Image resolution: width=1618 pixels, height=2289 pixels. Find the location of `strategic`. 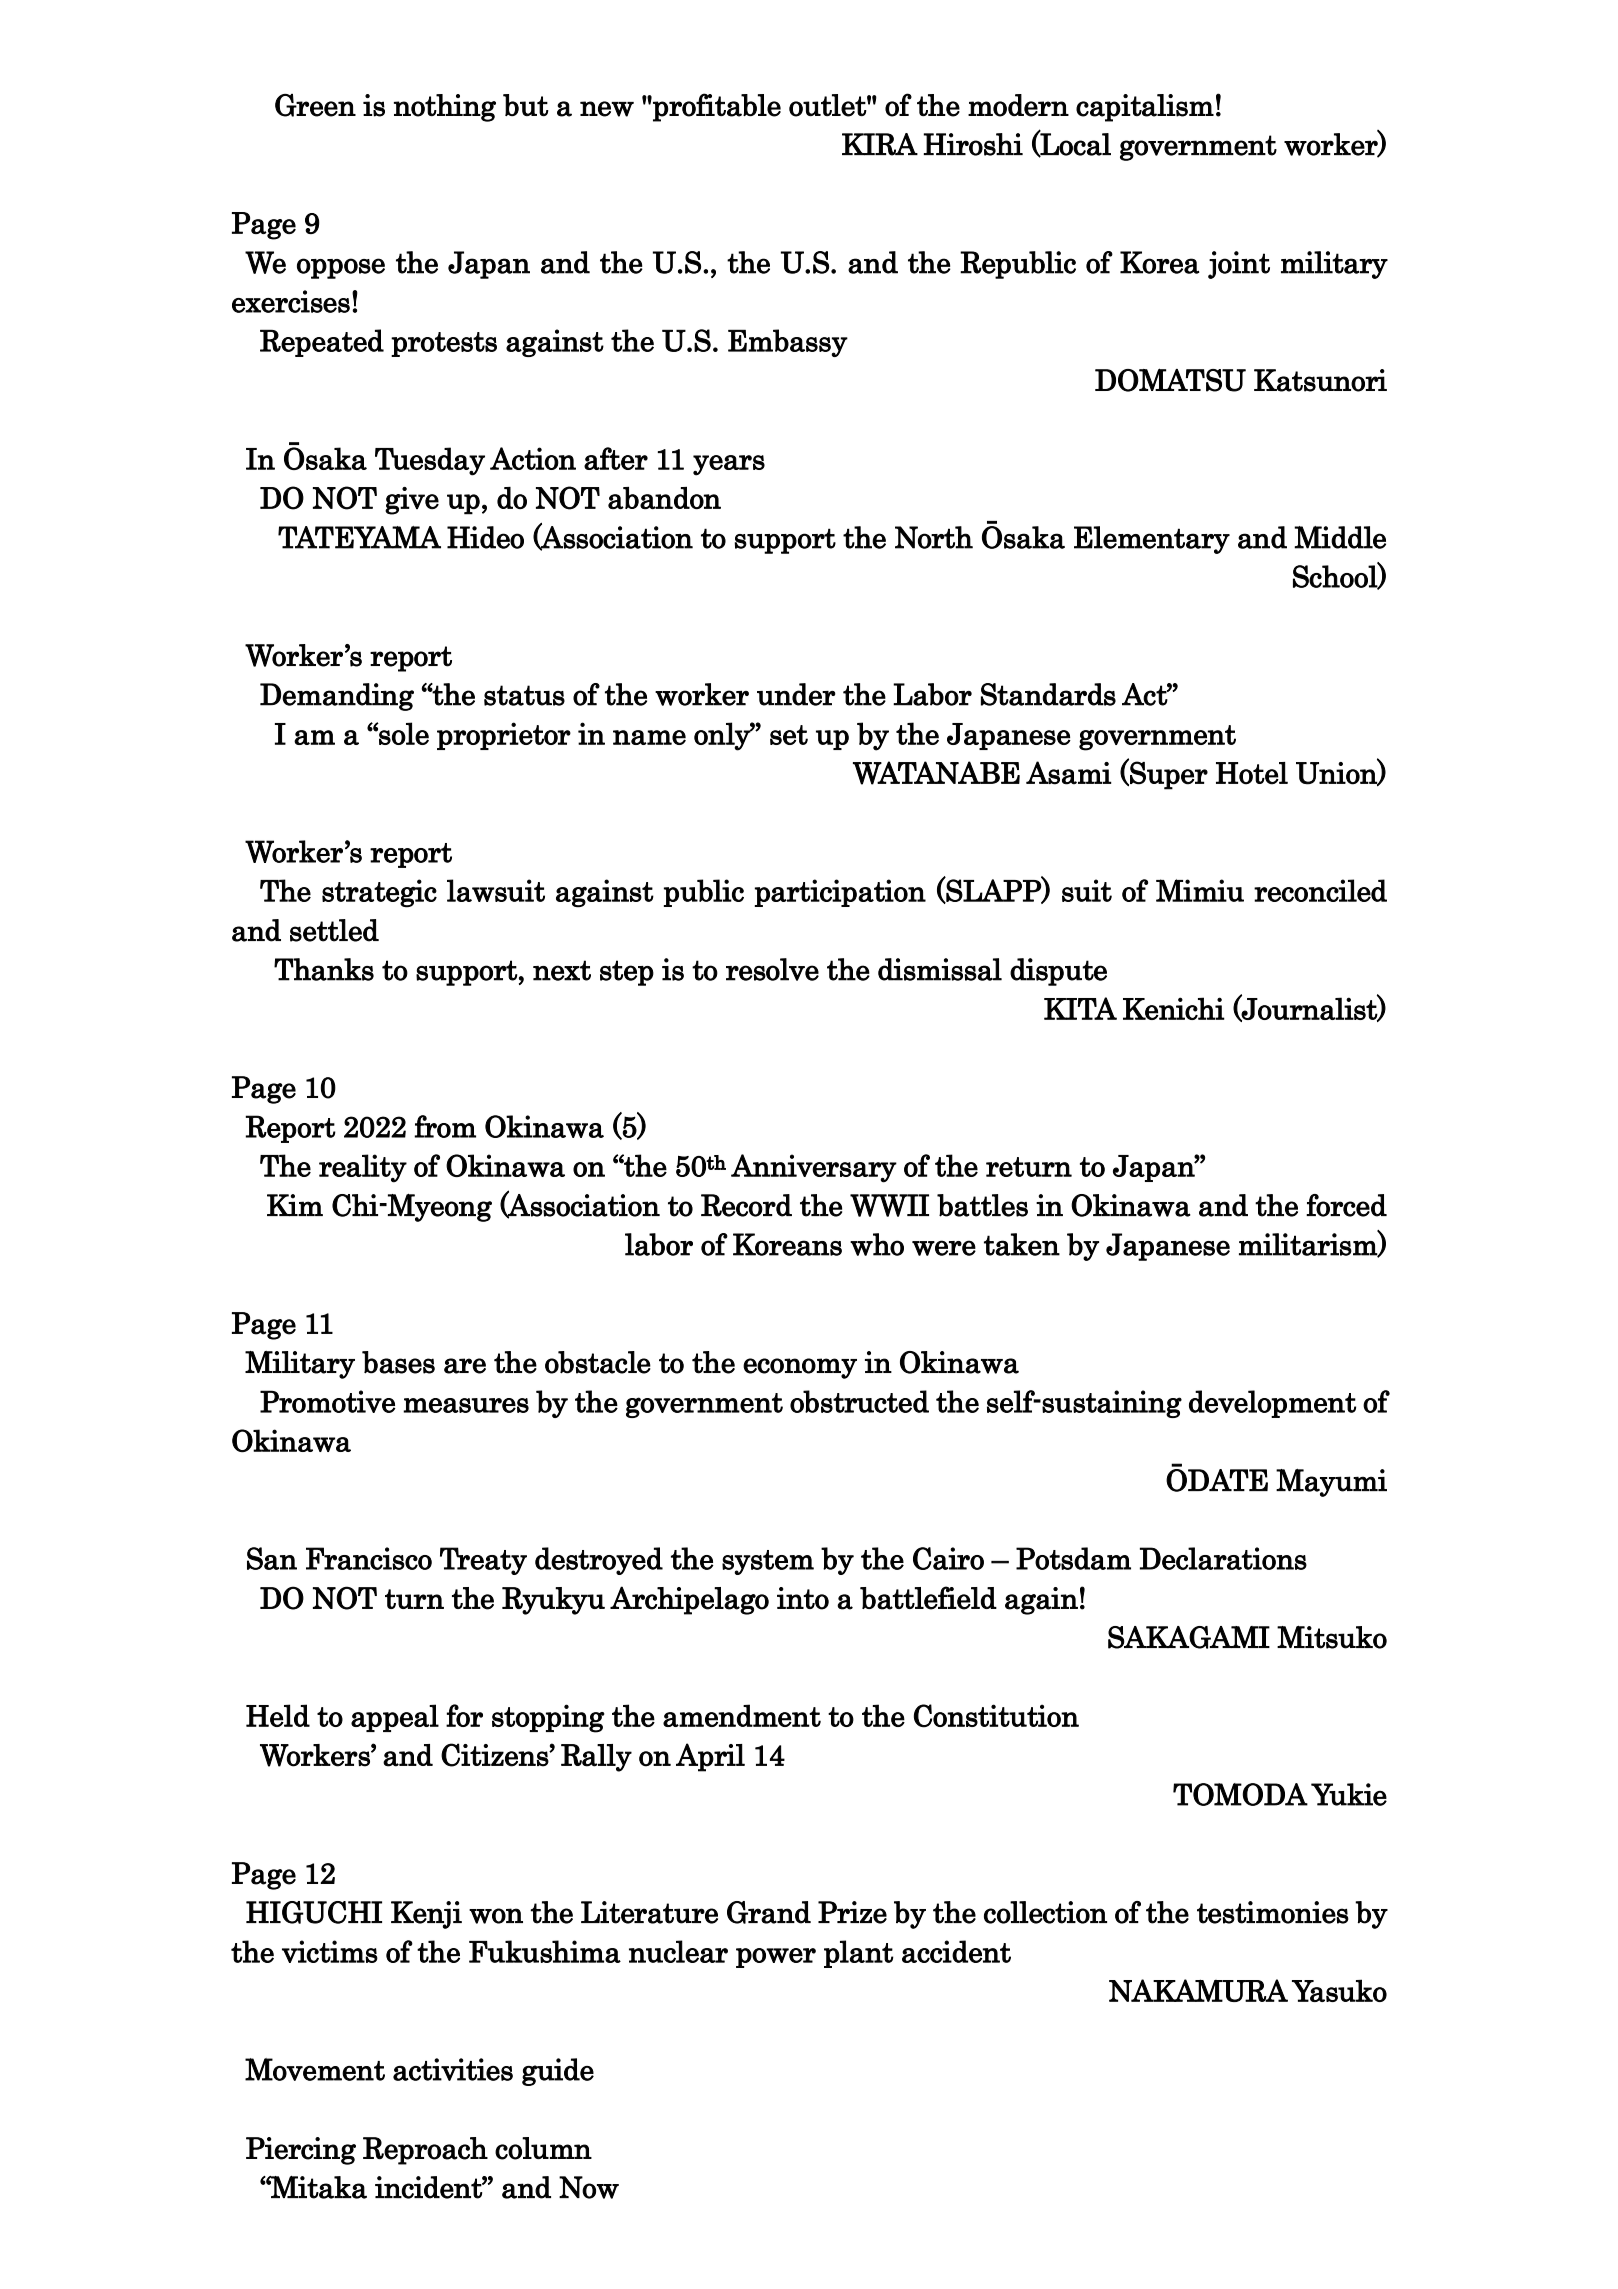

strategic is located at coordinates (379, 893).
